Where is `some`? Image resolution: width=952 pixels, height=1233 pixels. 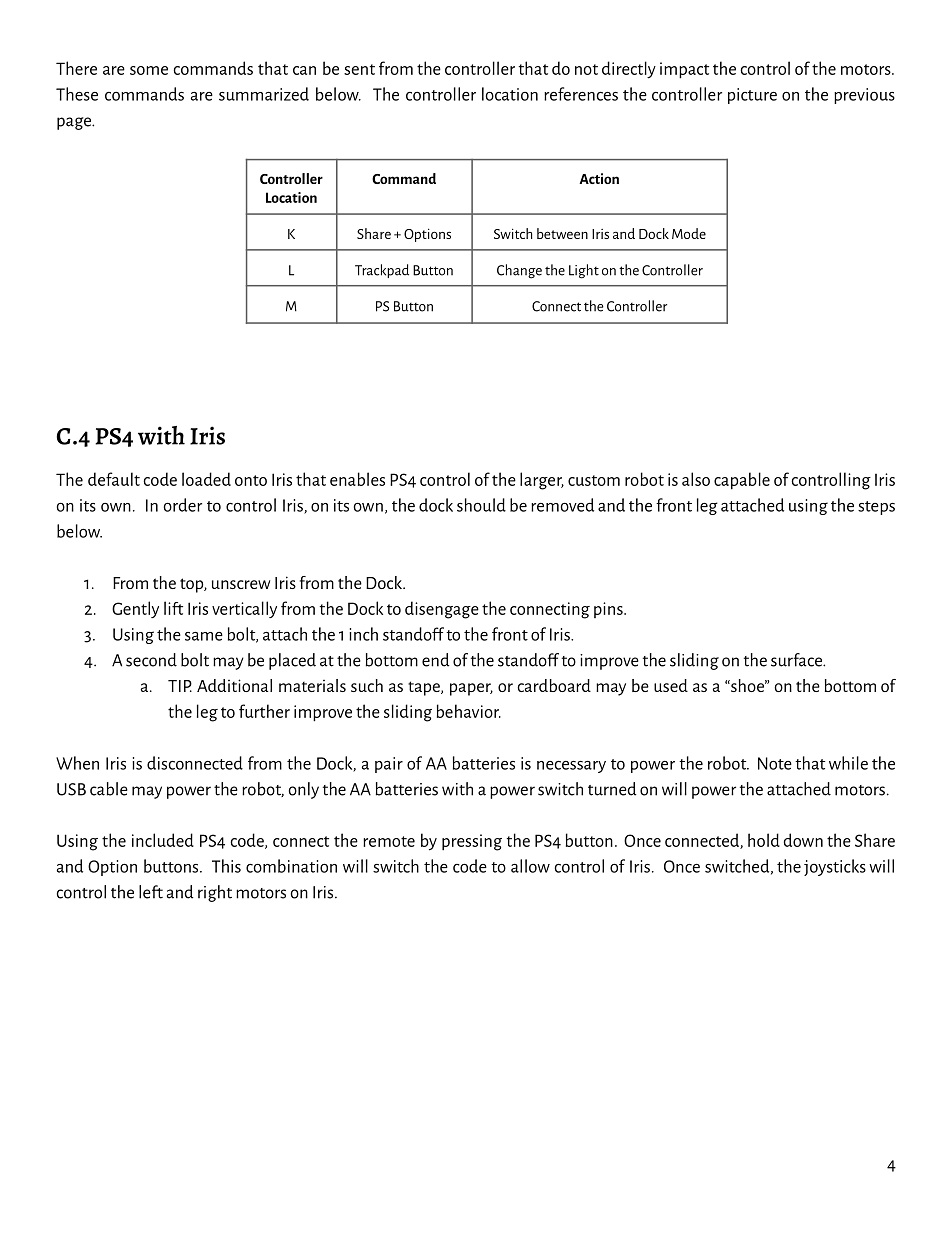 some is located at coordinates (149, 70).
